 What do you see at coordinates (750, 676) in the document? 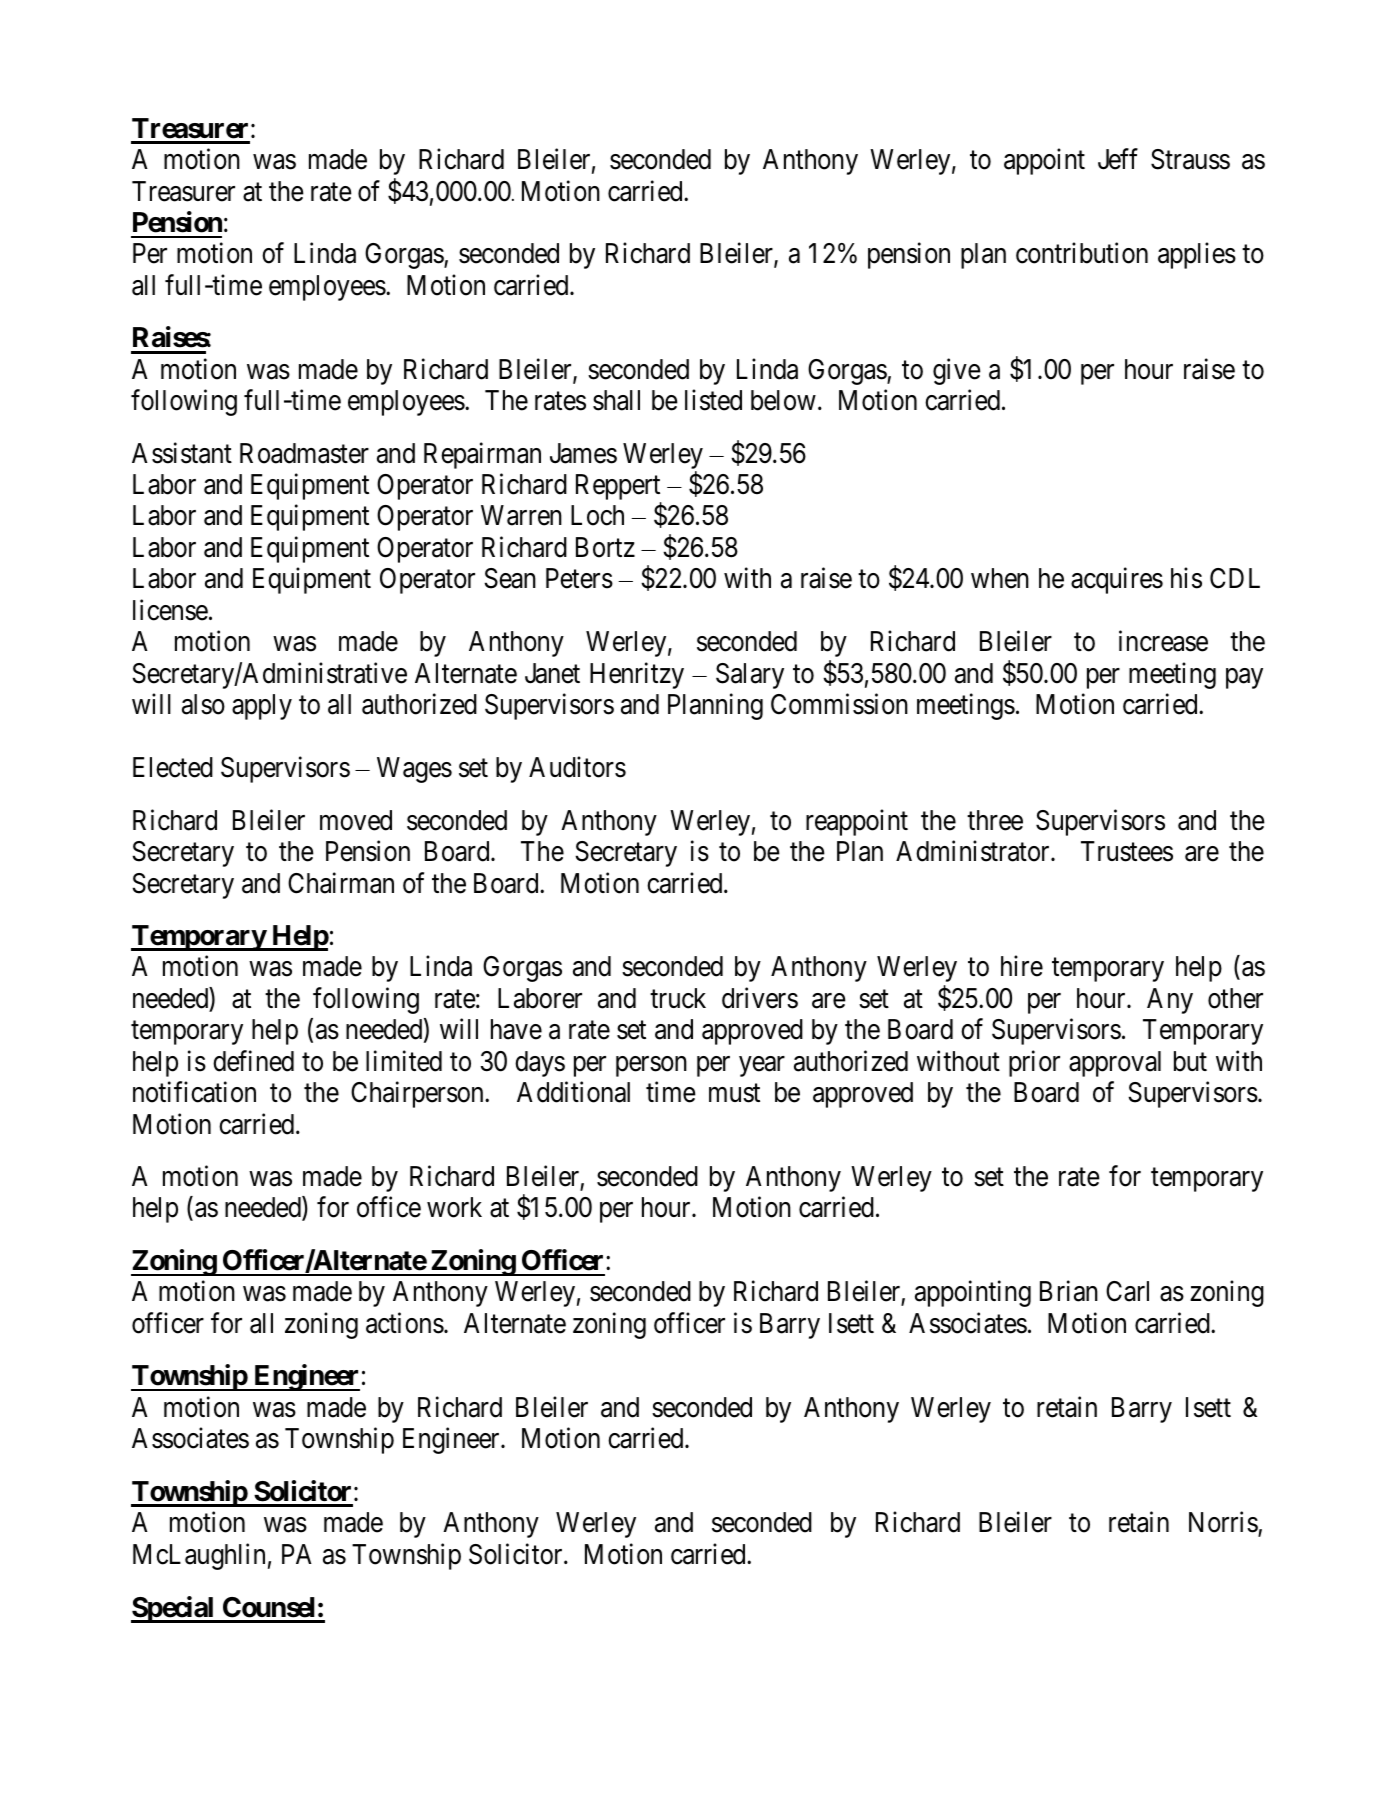
I see `Salary` at bounding box center [750, 676].
